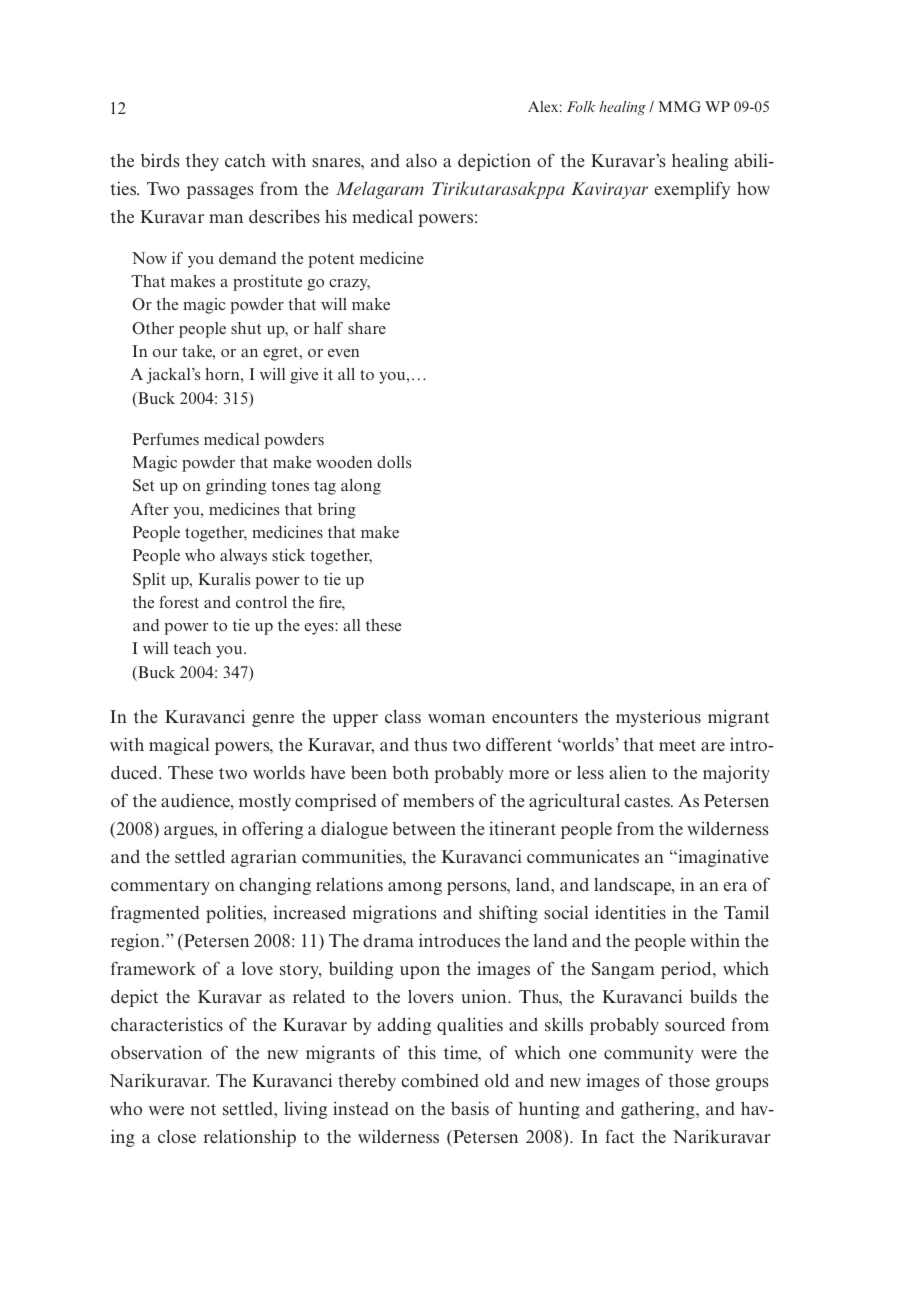 The height and width of the screenshot is (1308, 924). I want to click on basis, so click(470, 1108).
